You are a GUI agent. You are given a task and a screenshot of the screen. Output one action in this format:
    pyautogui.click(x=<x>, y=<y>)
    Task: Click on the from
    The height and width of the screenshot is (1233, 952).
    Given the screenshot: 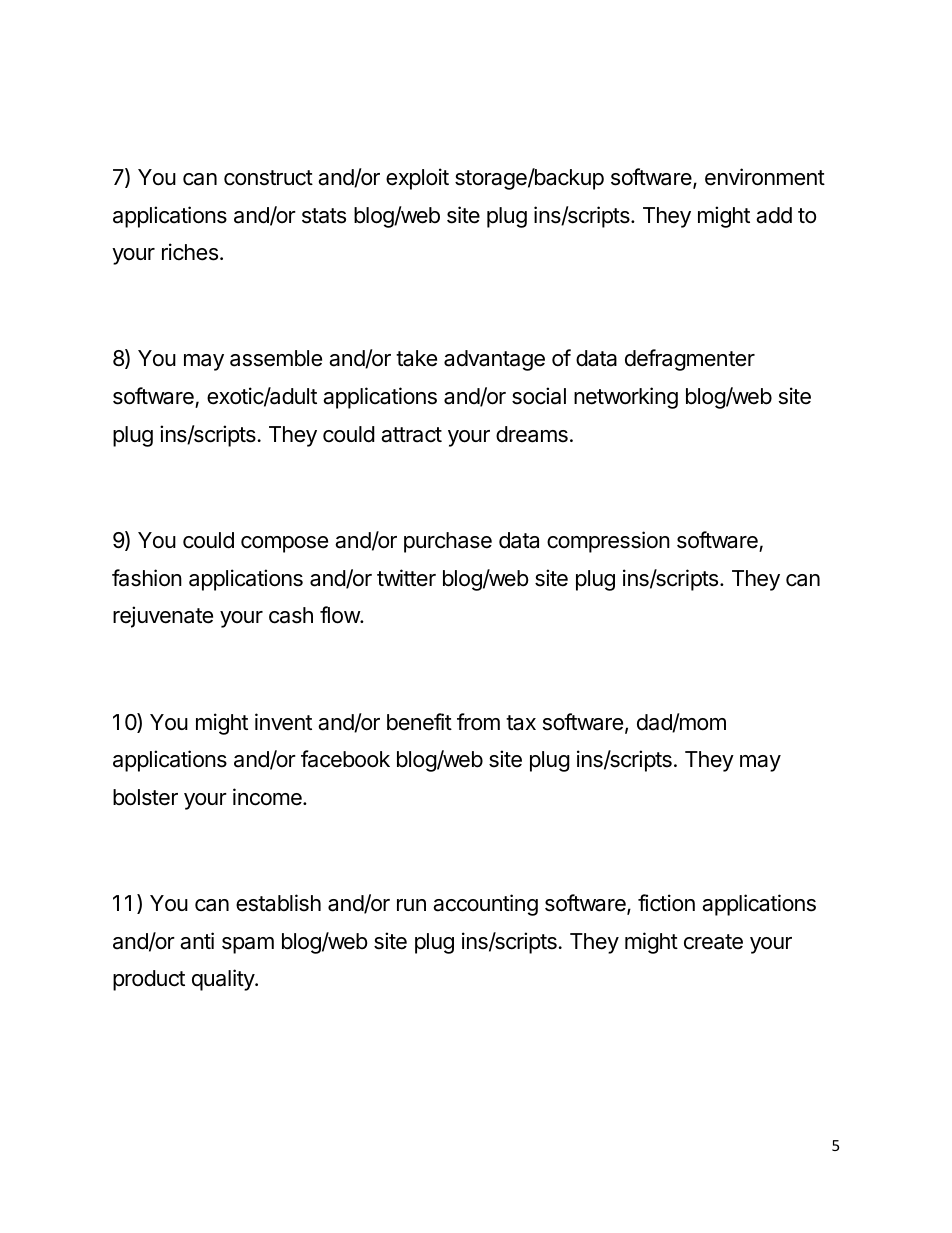 What is the action you would take?
    pyautogui.click(x=478, y=722)
